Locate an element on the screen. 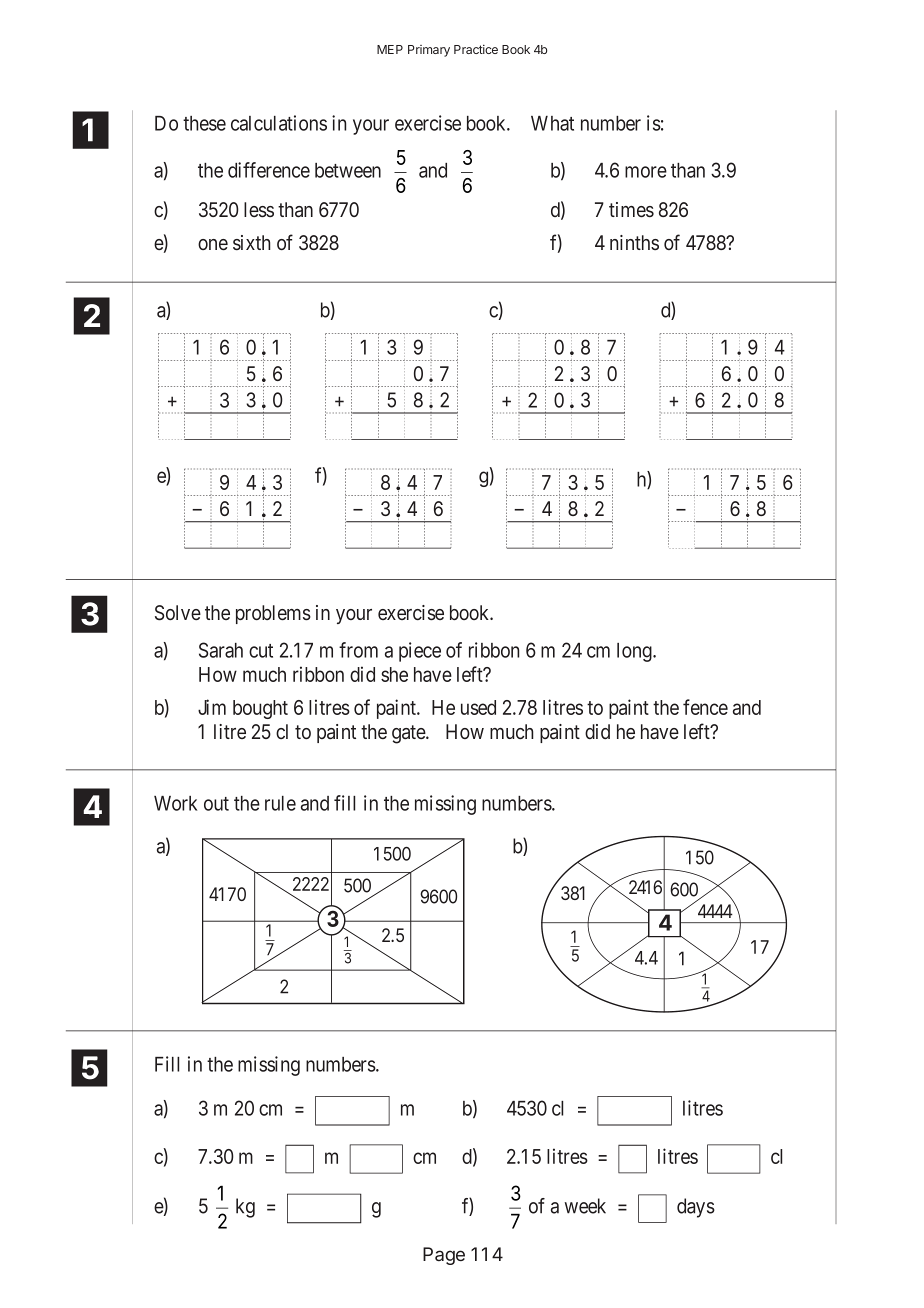 This screenshot has width=924, height=1308. more is located at coordinates (646, 172).
